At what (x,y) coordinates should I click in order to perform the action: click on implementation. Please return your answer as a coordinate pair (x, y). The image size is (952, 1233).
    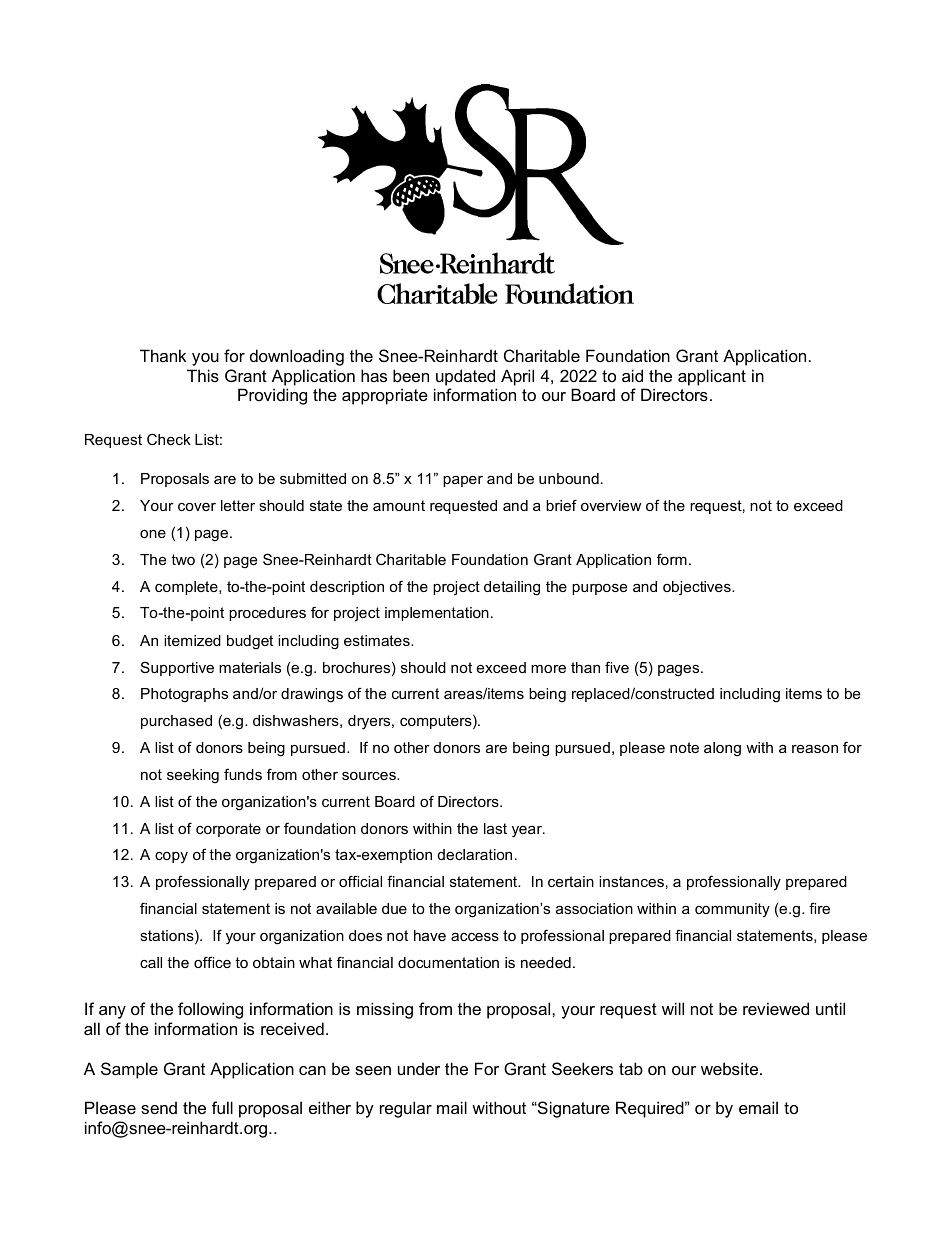
    Looking at the image, I should click on (437, 614).
